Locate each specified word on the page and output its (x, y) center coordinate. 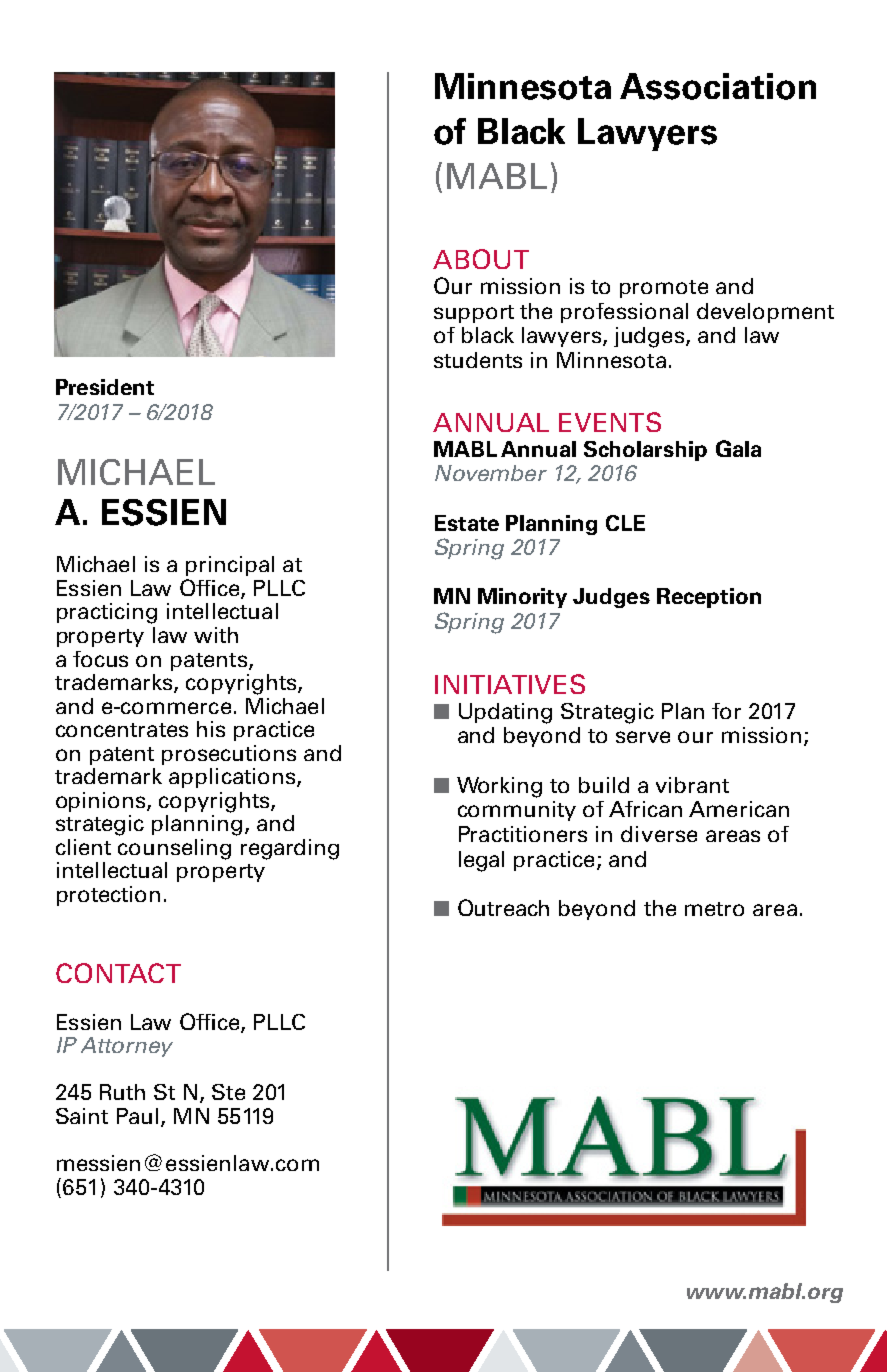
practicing (107, 613)
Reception (709, 598)
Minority (522, 598)
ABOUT (481, 259)
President (105, 387)
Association (718, 86)
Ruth (122, 1092)
